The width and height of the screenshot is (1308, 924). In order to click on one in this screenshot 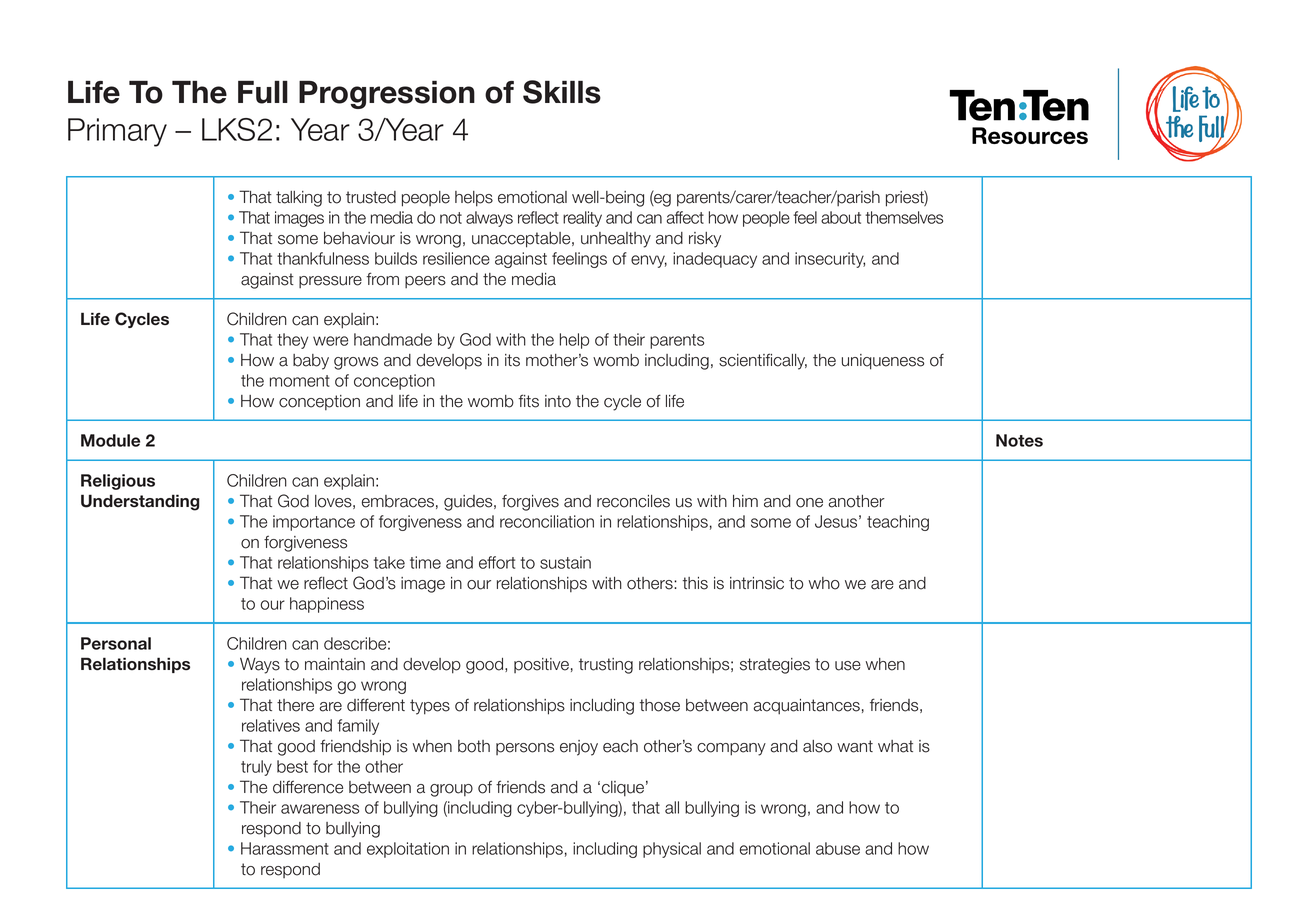, I will do `click(809, 503)`.
